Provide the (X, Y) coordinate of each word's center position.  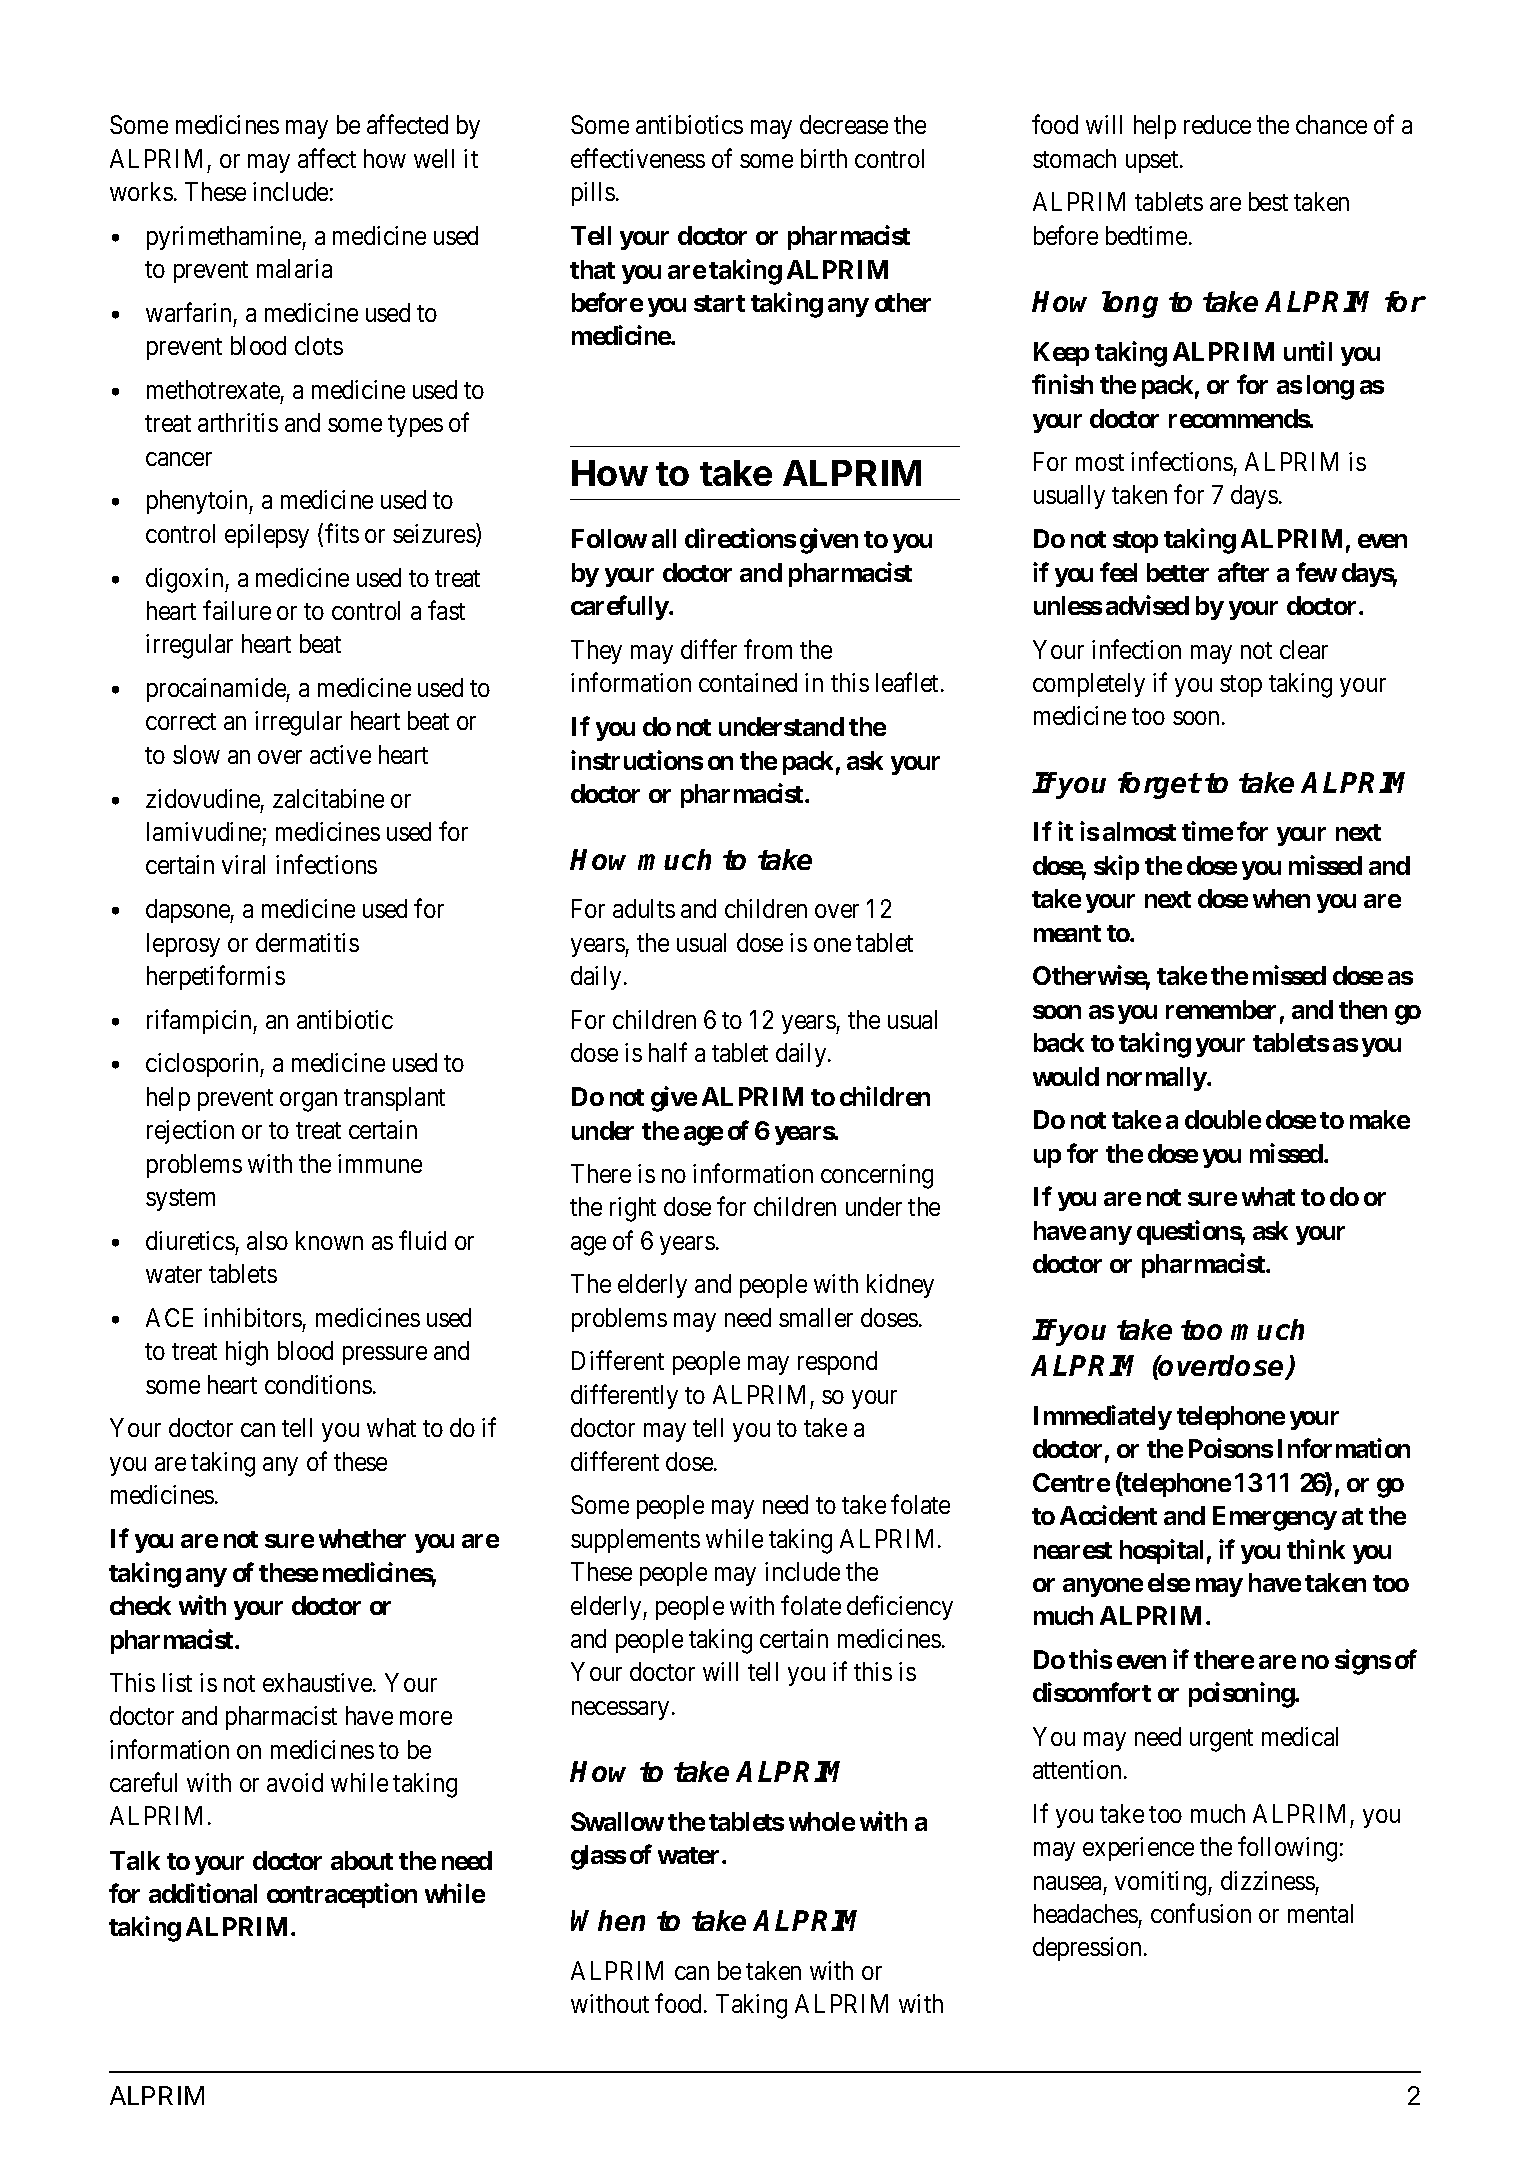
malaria (294, 268)
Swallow (617, 1821)
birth (824, 158)
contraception (342, 1895)
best (1268, 201)
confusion (1201, 1913)
